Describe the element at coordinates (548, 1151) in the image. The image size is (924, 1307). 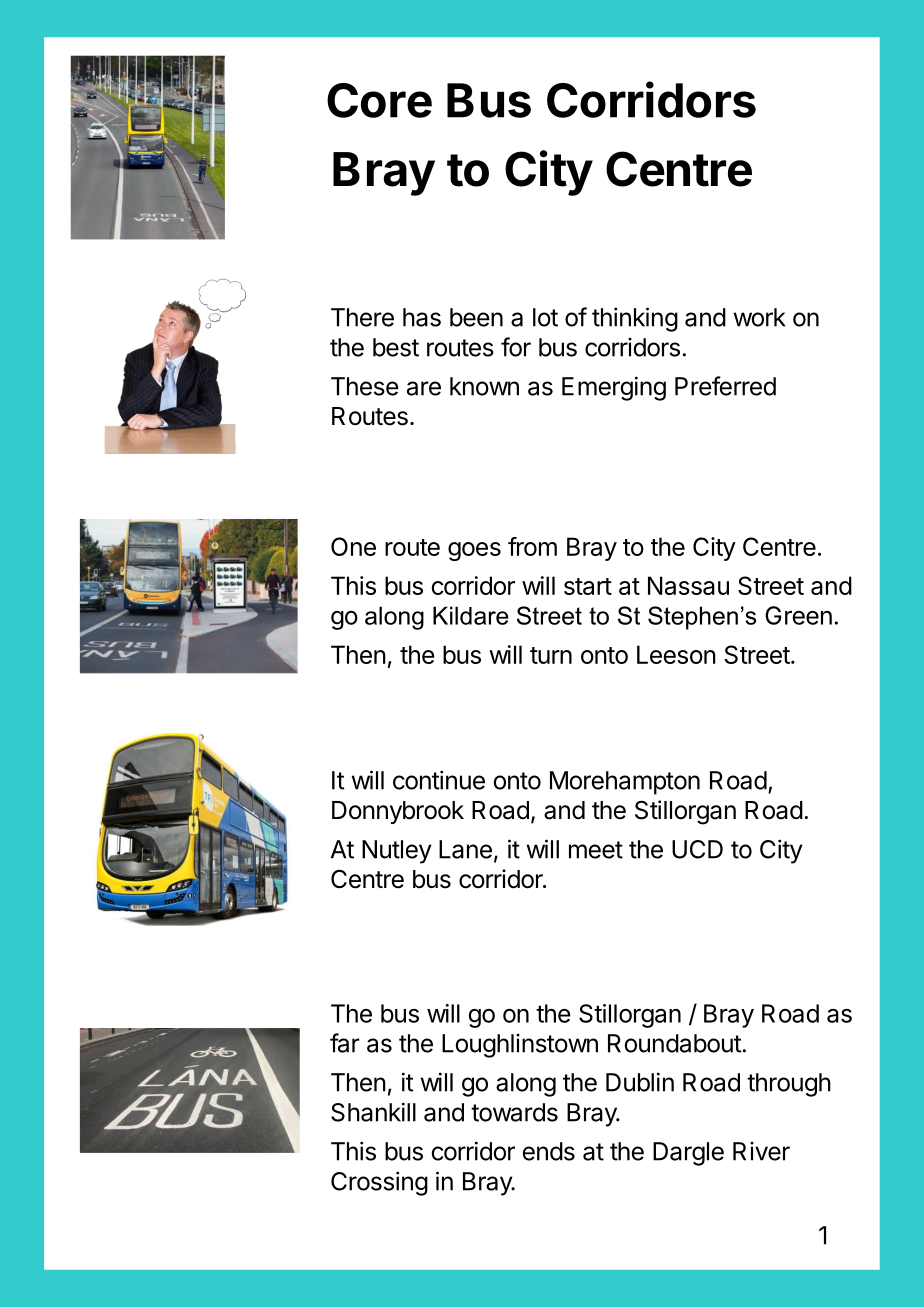
I see `ends` at that location.
